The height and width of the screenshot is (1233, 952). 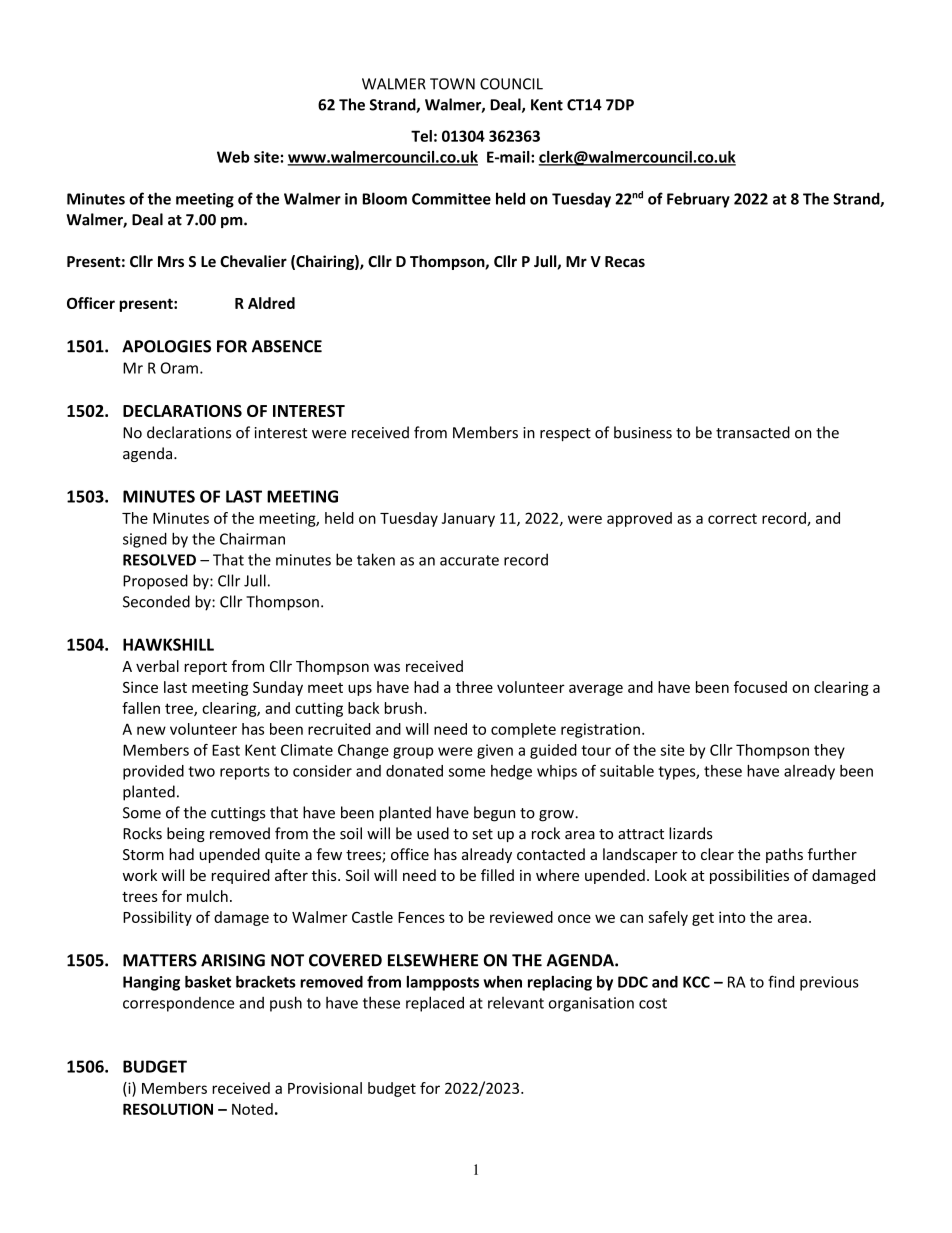 What do you see at coordinates (452, 84) in the screenshot?
I see `TOWN` at bounding box center [452, 84].
